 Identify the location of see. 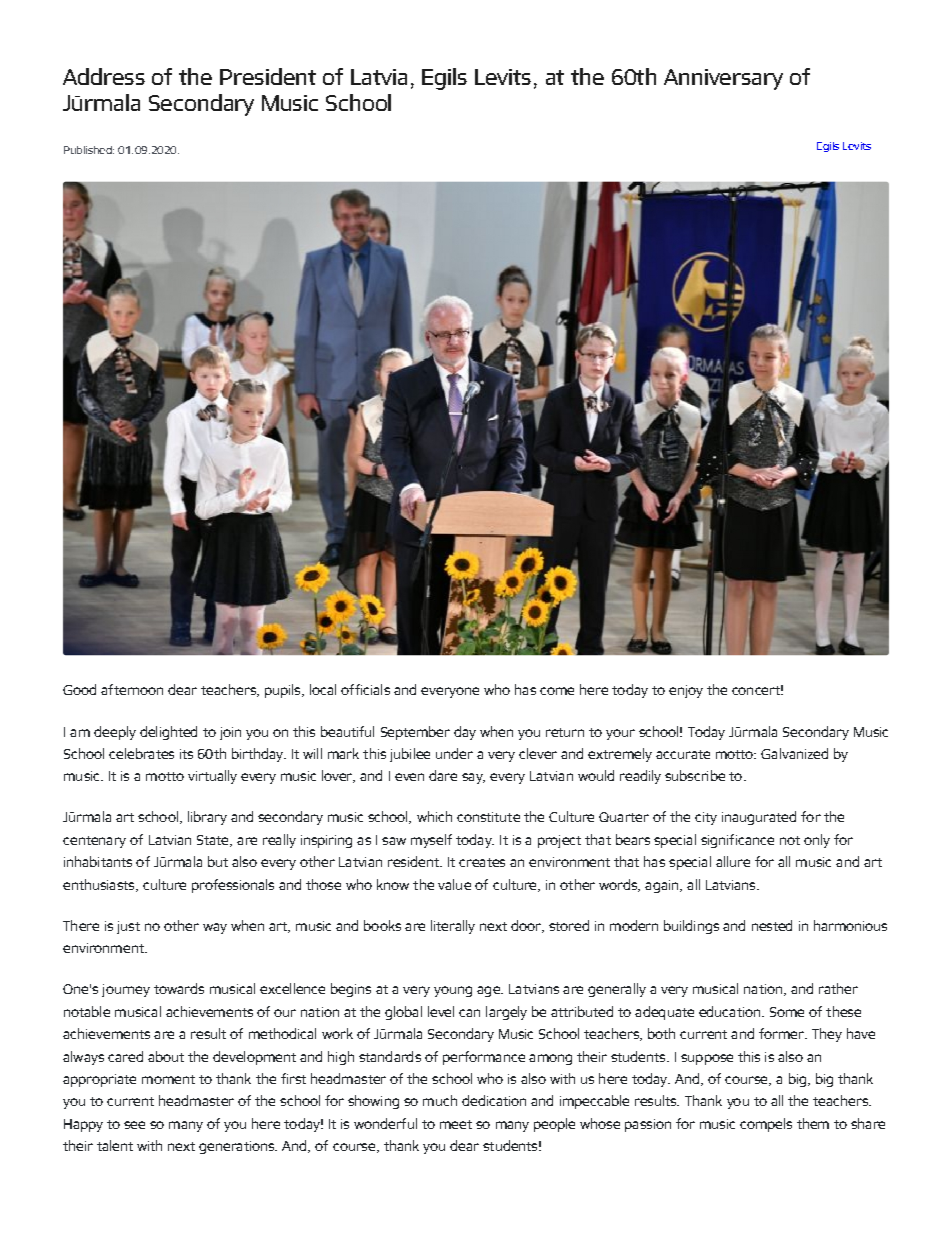
(134, 1125).
